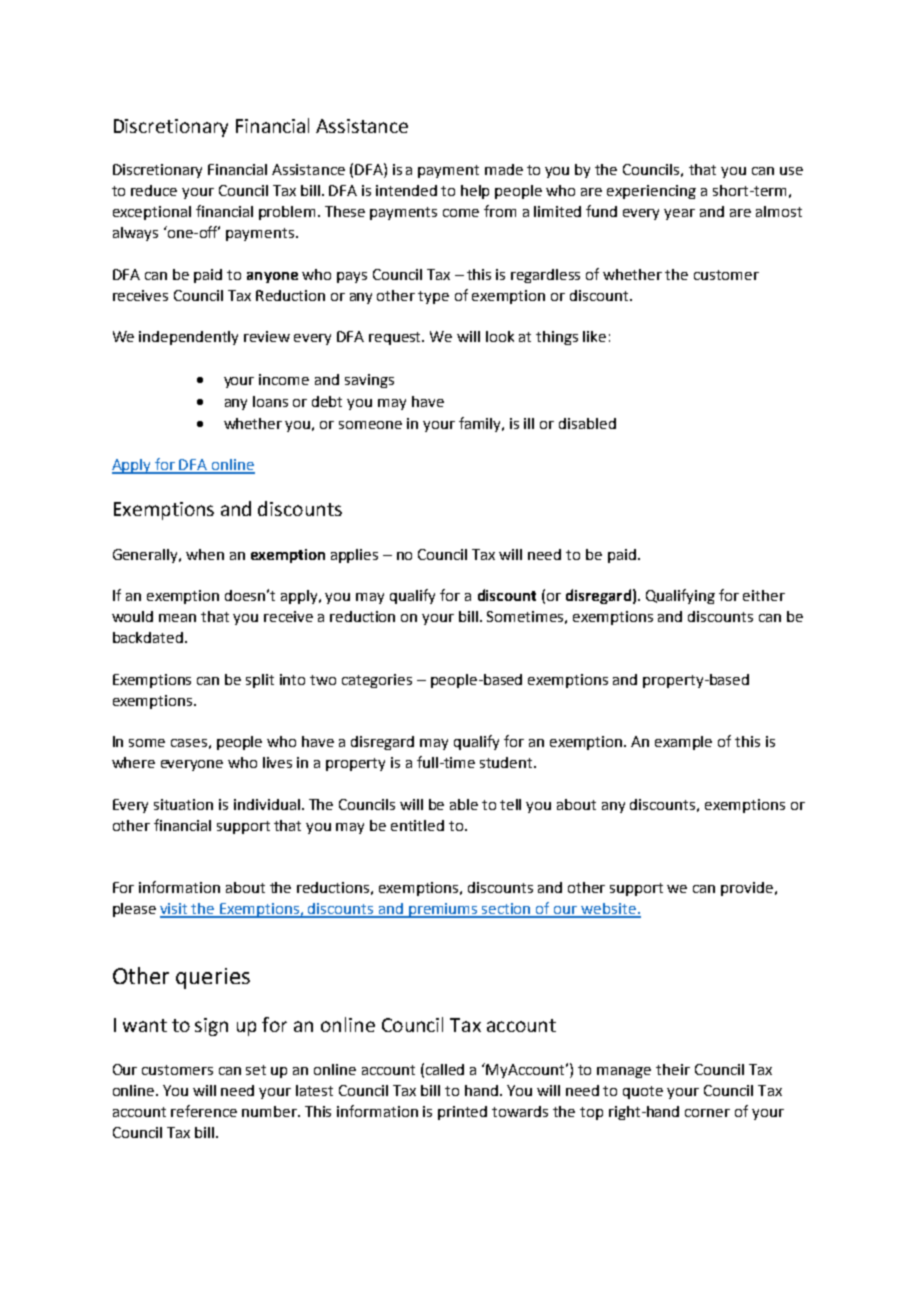  What do you see at coordinates (154, 190) in the screenshot?
I see `reduce` at bounding box center [154, 190].
